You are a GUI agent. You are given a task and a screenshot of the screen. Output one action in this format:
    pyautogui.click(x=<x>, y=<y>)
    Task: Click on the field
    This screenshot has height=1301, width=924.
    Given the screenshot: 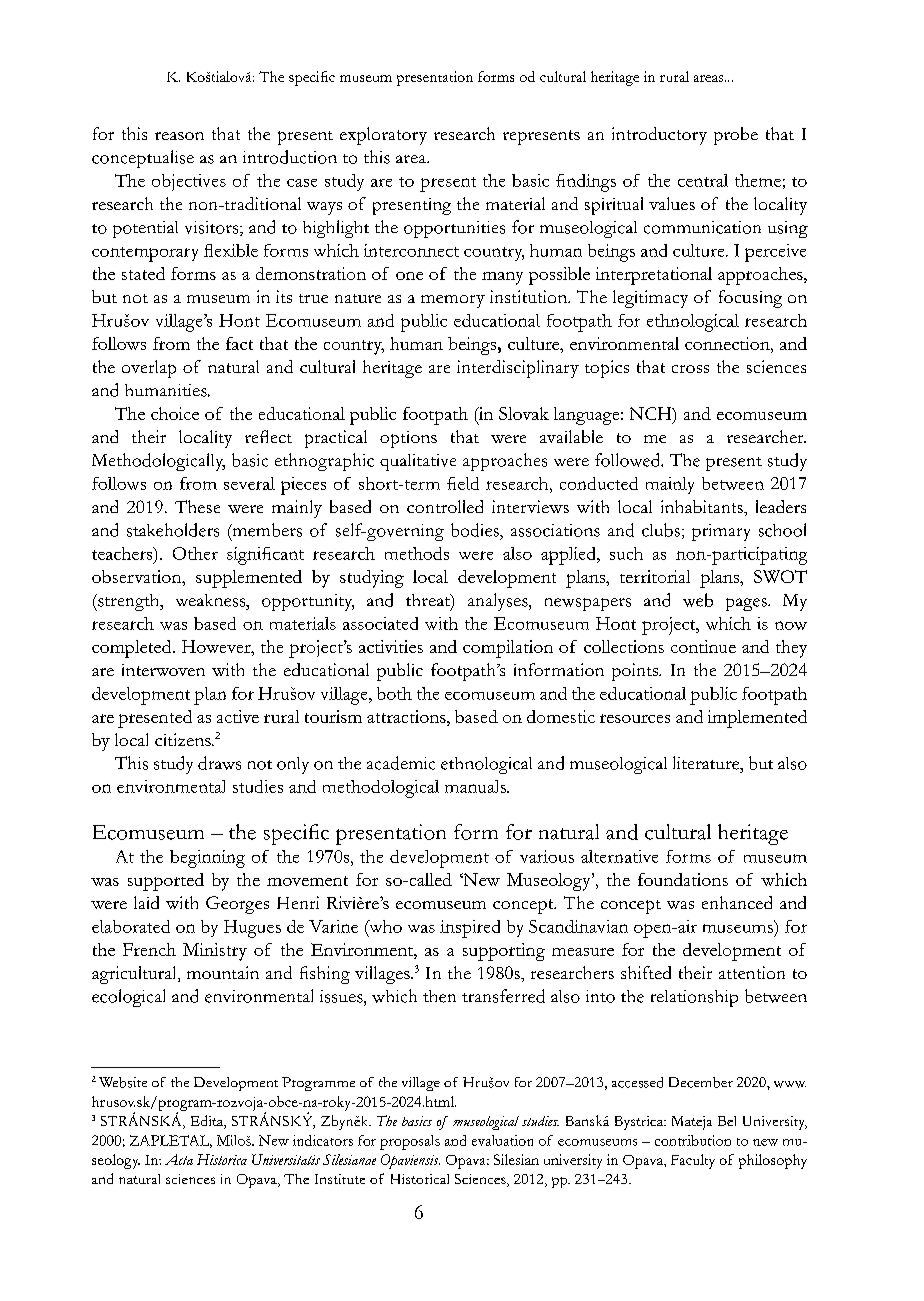 What is the action you would take?
    pyautogui.click(x=463, y=483)
